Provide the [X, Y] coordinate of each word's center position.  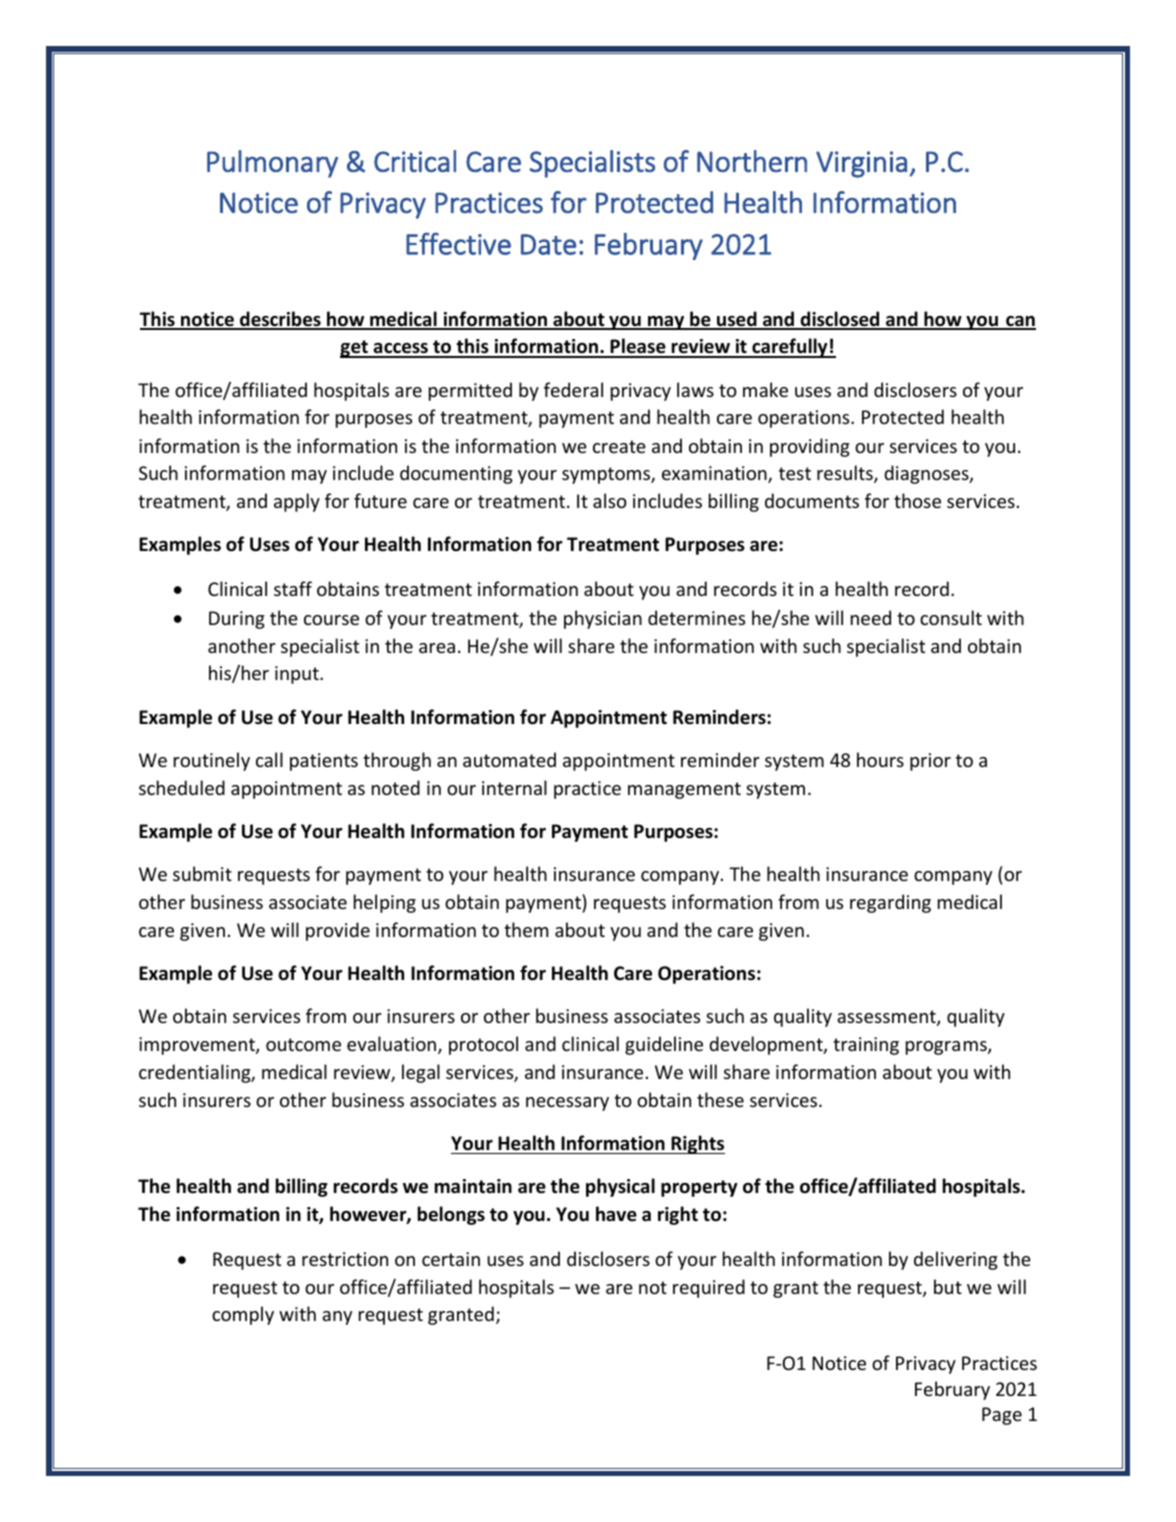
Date [548, 244]
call [269, 759]
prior [930, 762]
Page [1002, 1416]
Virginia [861, 164]
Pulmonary [272, 164]
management [684, 790]
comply [243, 1315]
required [709, 1288]
